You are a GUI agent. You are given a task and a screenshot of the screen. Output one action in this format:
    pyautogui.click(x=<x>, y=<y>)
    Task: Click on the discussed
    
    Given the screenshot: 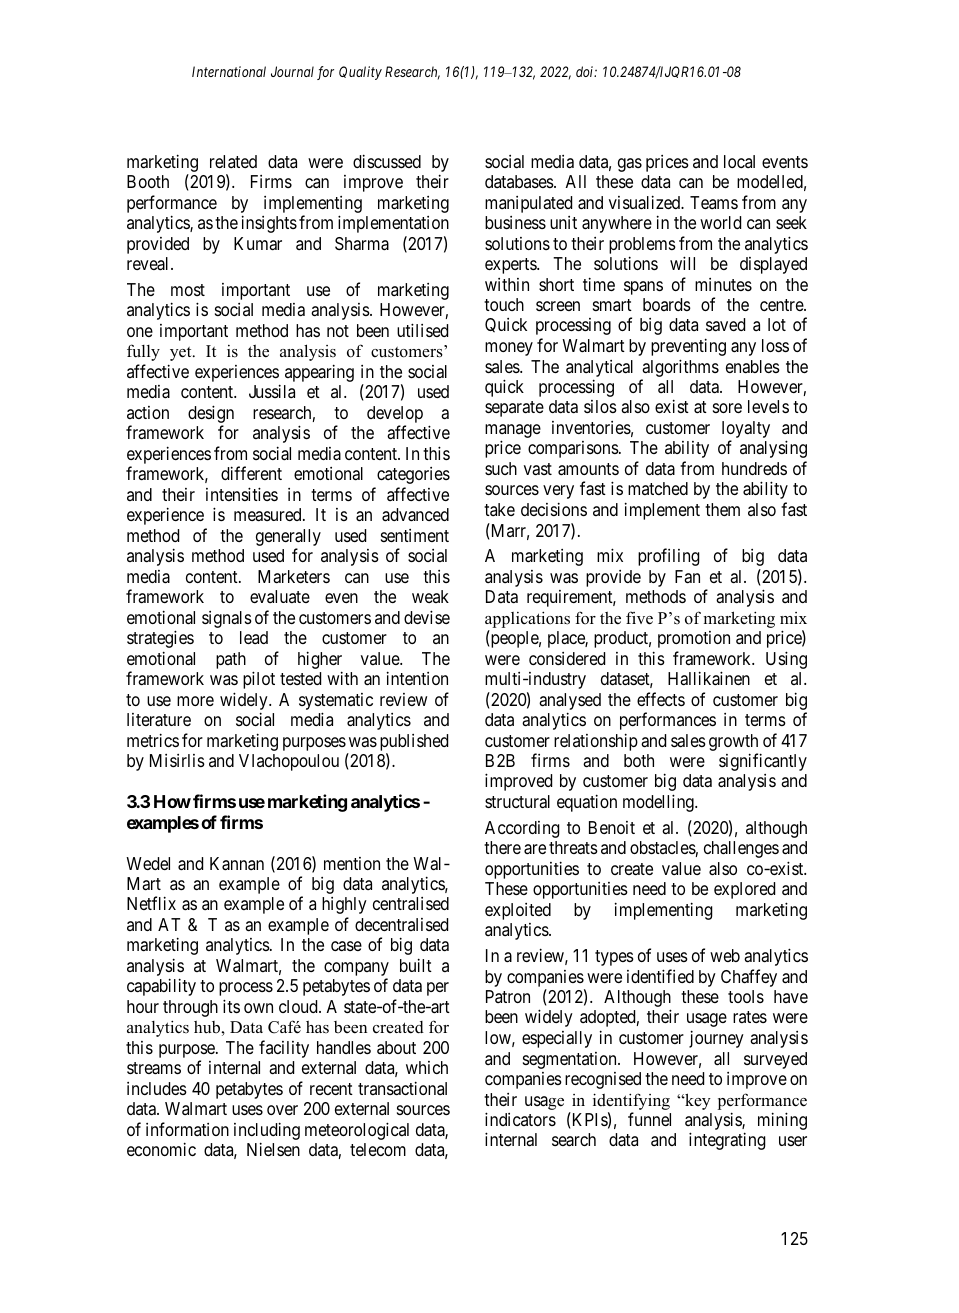 What is the action you would take?
    pyautogui.click(x=387, y=161)
